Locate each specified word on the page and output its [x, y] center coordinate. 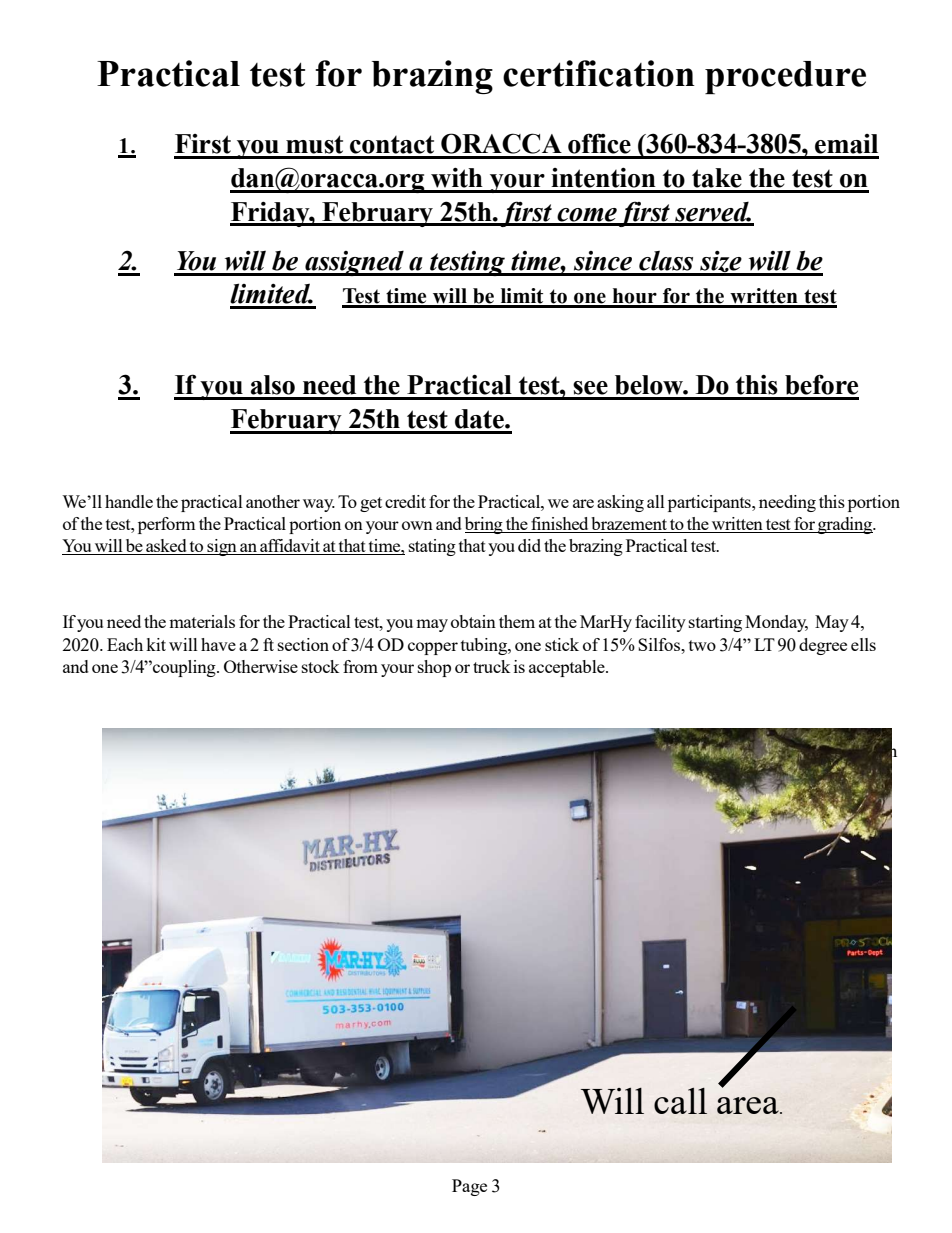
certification [599, 73]
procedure [785, 77]
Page [469, 1187]
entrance [858, 861]
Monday [776, 623]
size [721, 263]
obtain [473, 621]
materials [202, 621]
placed [854, 752]
